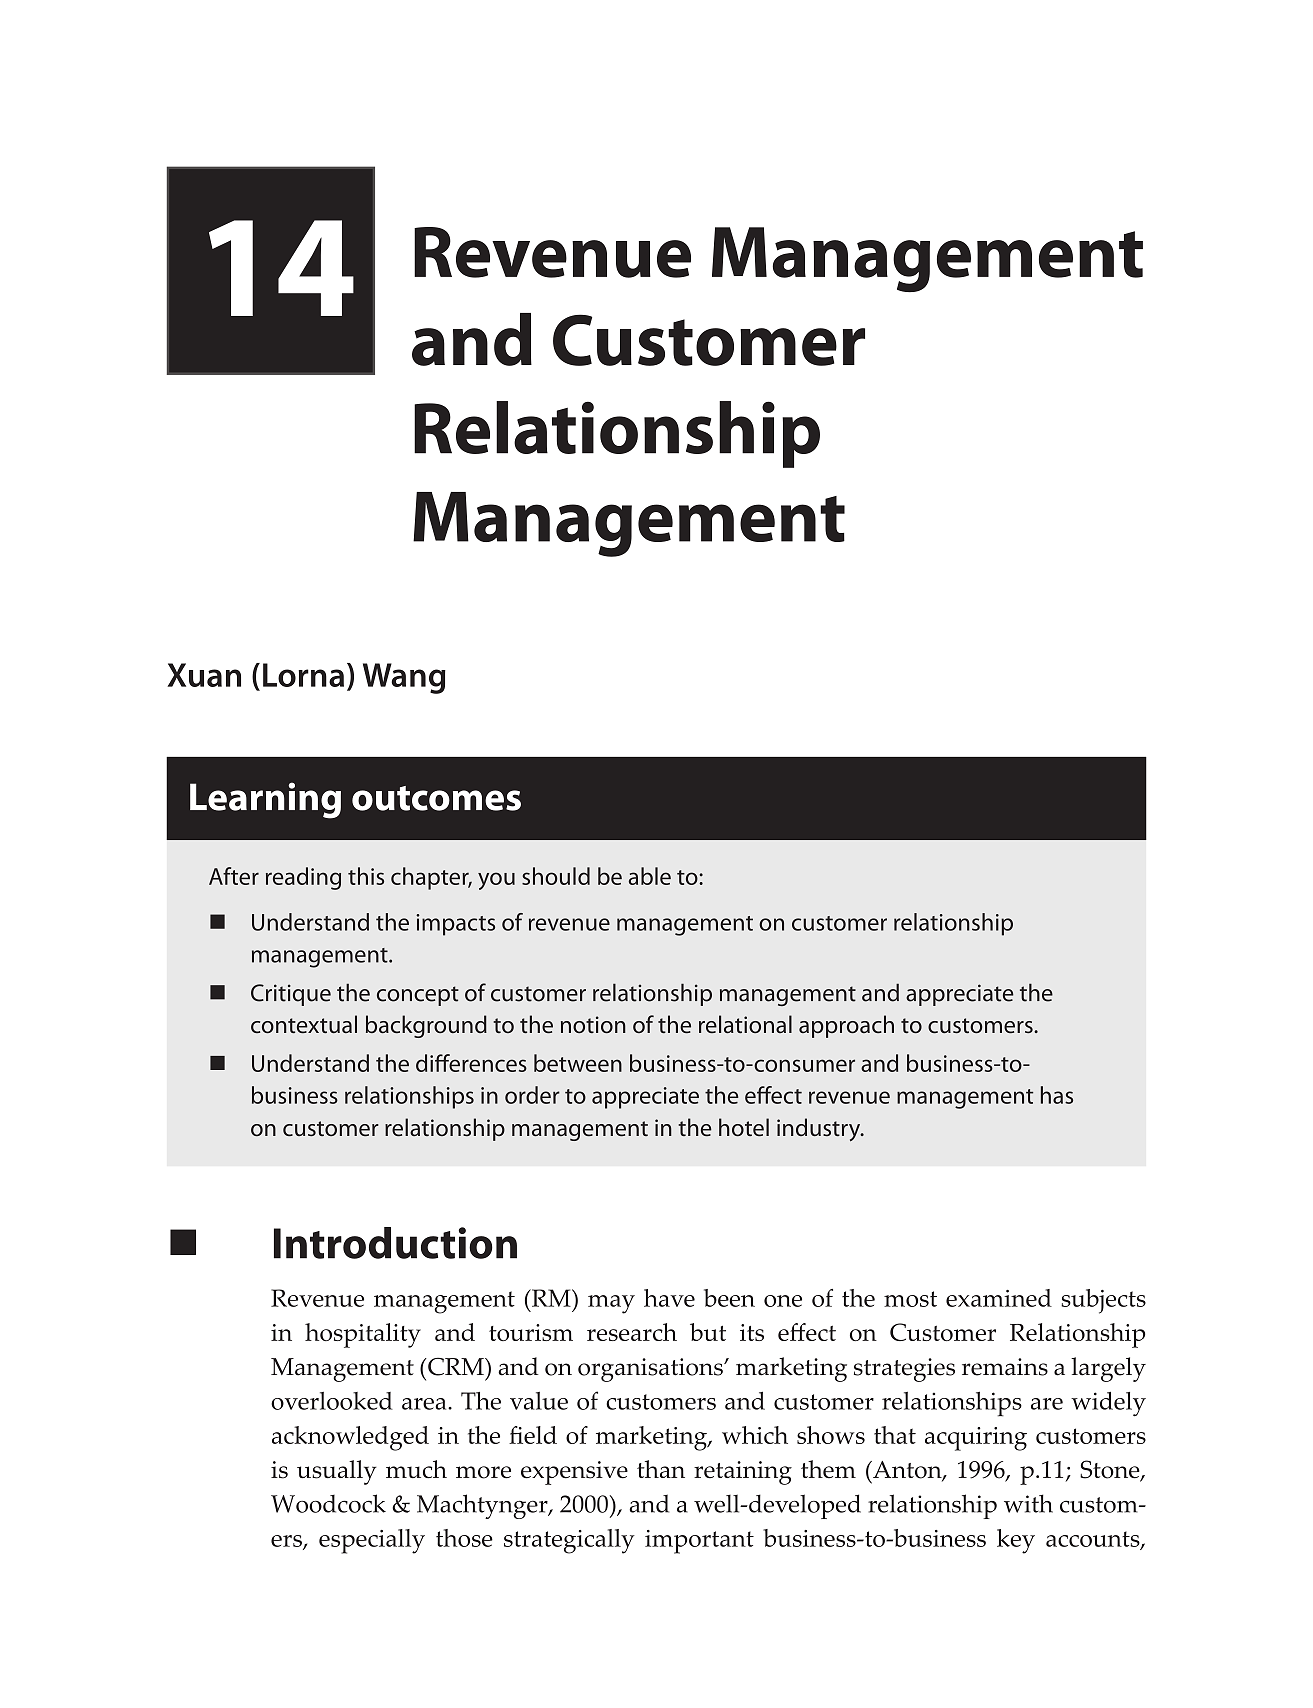 The height and width of the document is (1708, 1313). I want to click on has, so click(1057, 1095).
